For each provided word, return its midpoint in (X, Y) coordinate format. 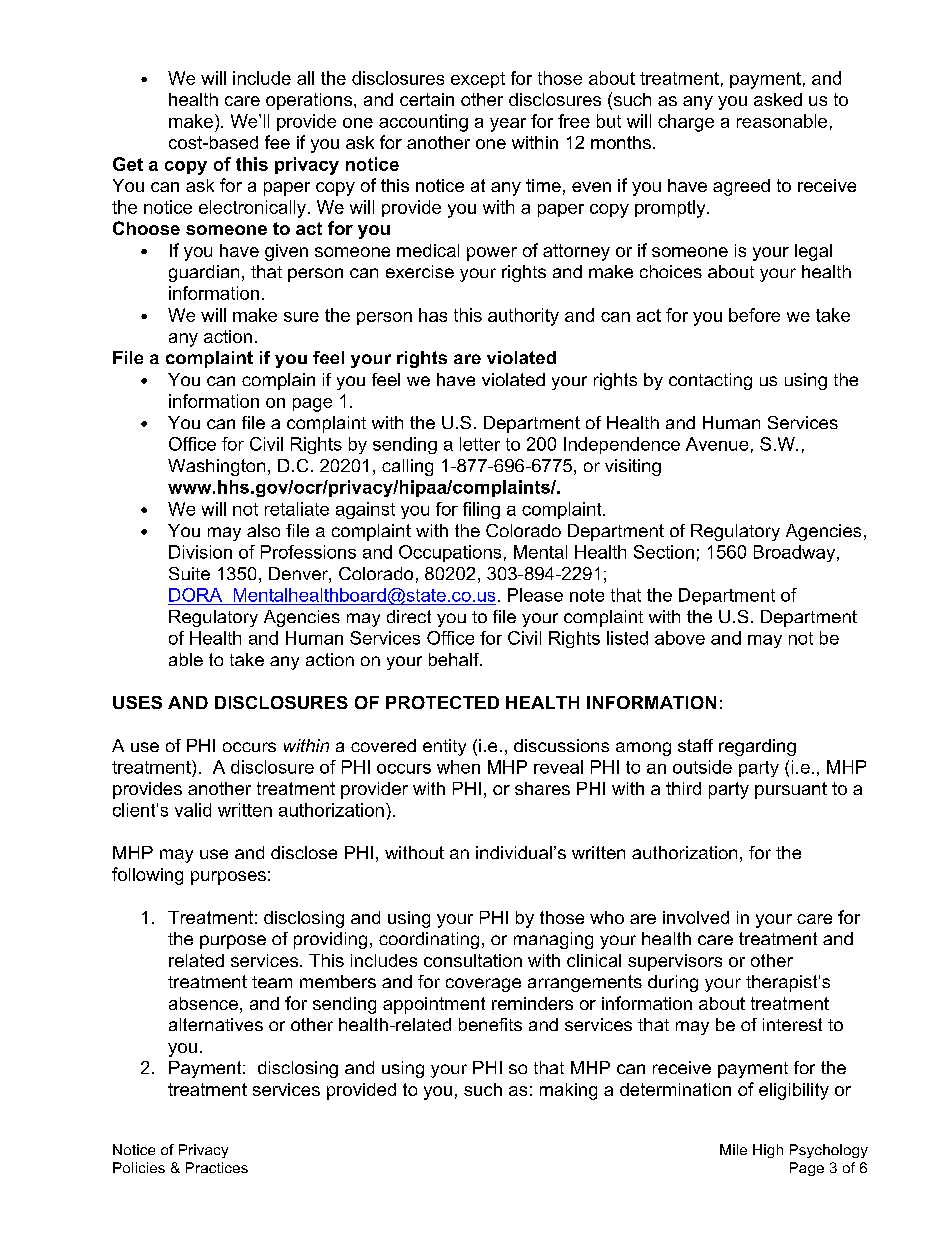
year (508, 125)
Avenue (717, 444)
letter (480, 444)
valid (193, 810)
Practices (217, 1167)
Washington (216, 467)
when (458, 767)
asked (778, 99)
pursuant (791, 790)
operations (309, 101)
